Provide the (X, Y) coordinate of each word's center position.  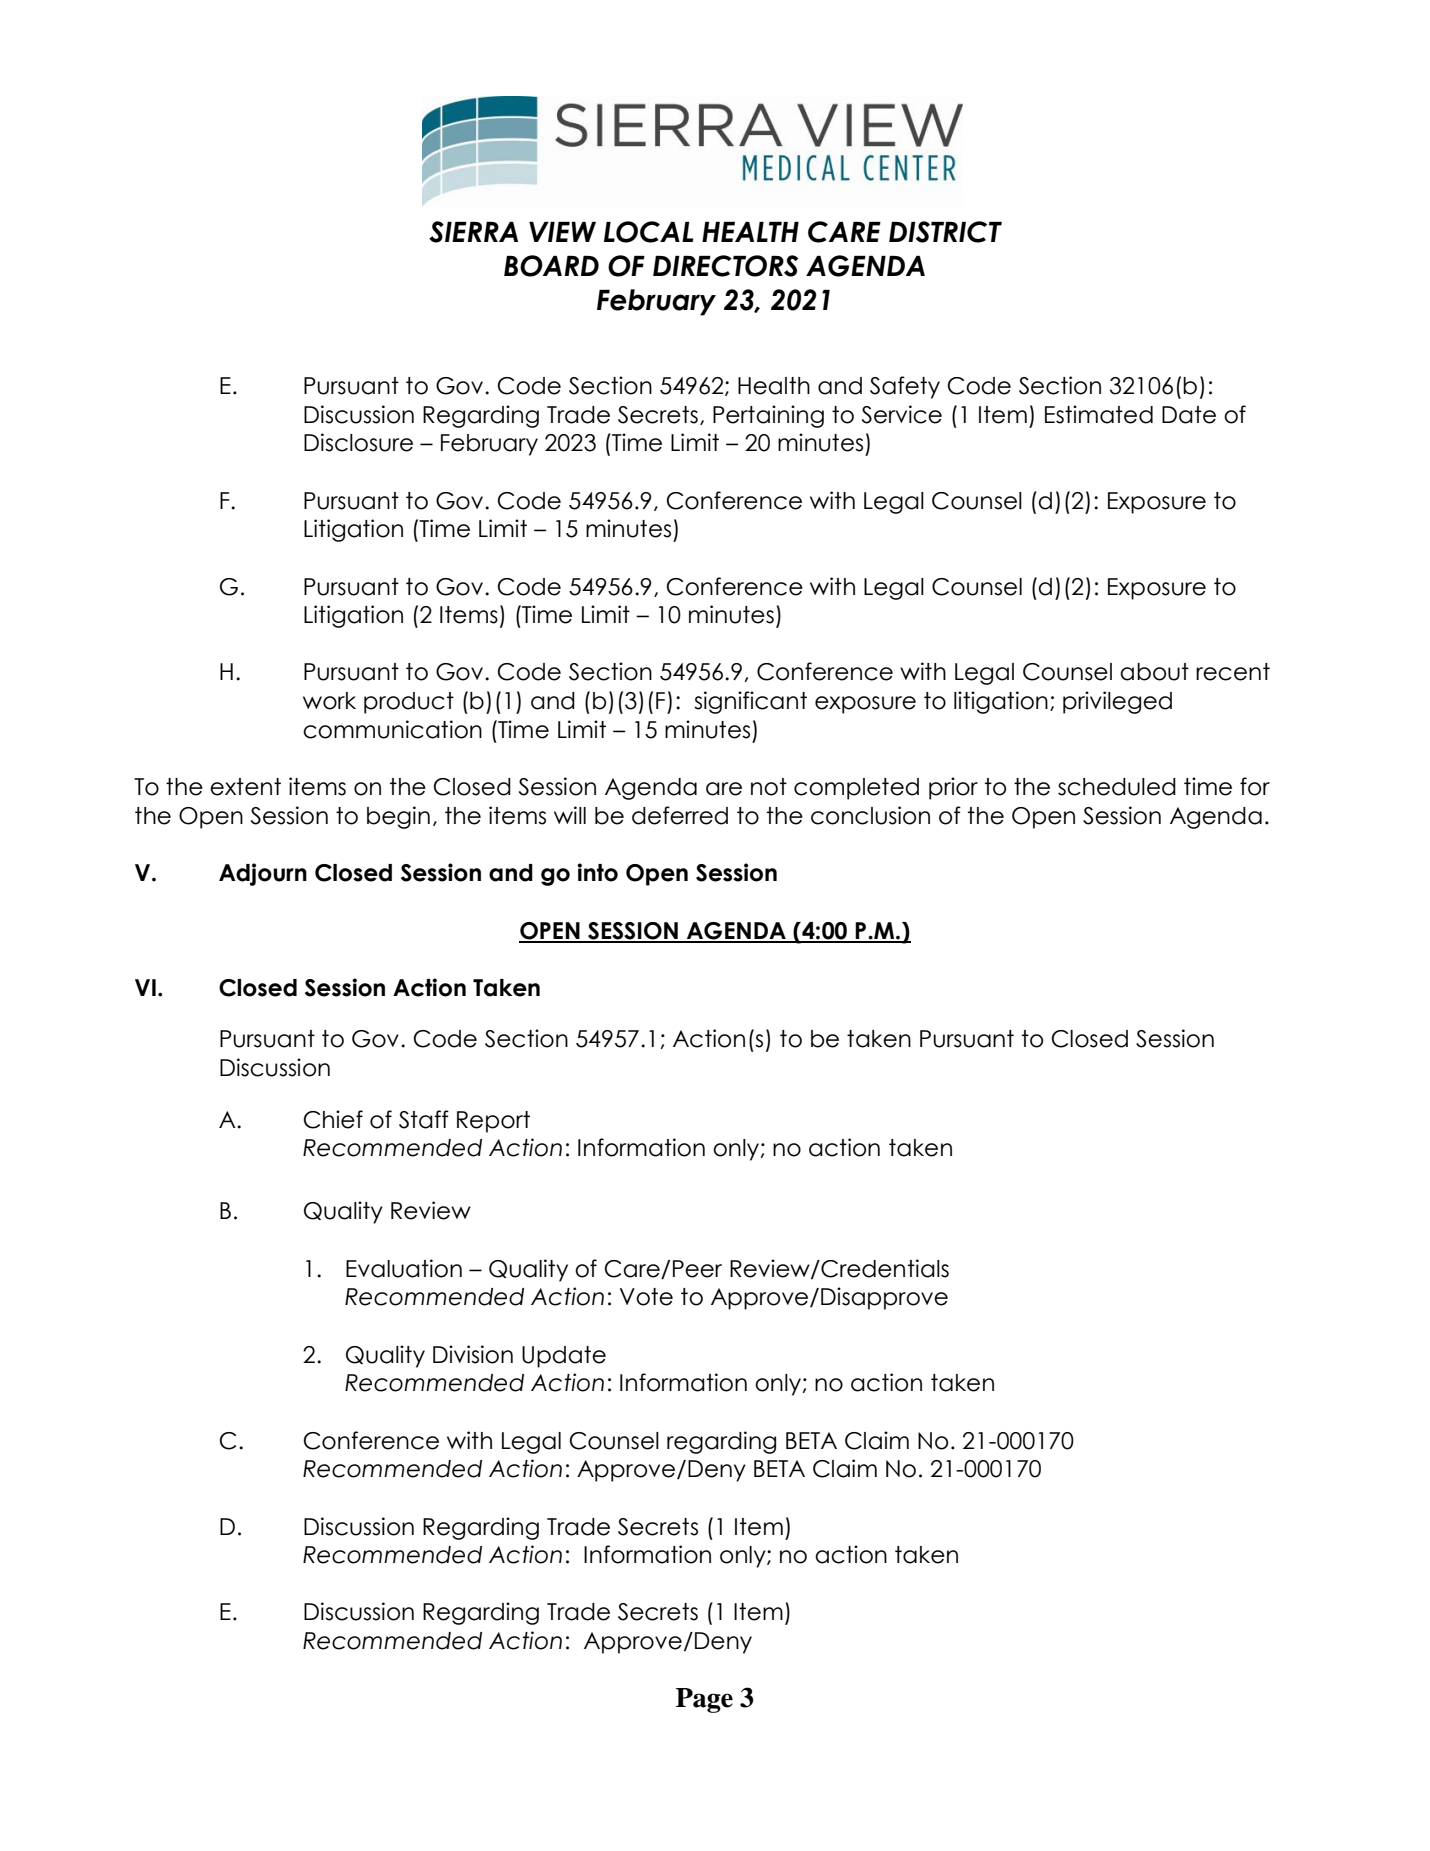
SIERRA (473, 232)
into (597, 872)
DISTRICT (945, 232)
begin (398, 817)
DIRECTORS (725, 266)
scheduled (1117, 787)
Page (704, 1700)
